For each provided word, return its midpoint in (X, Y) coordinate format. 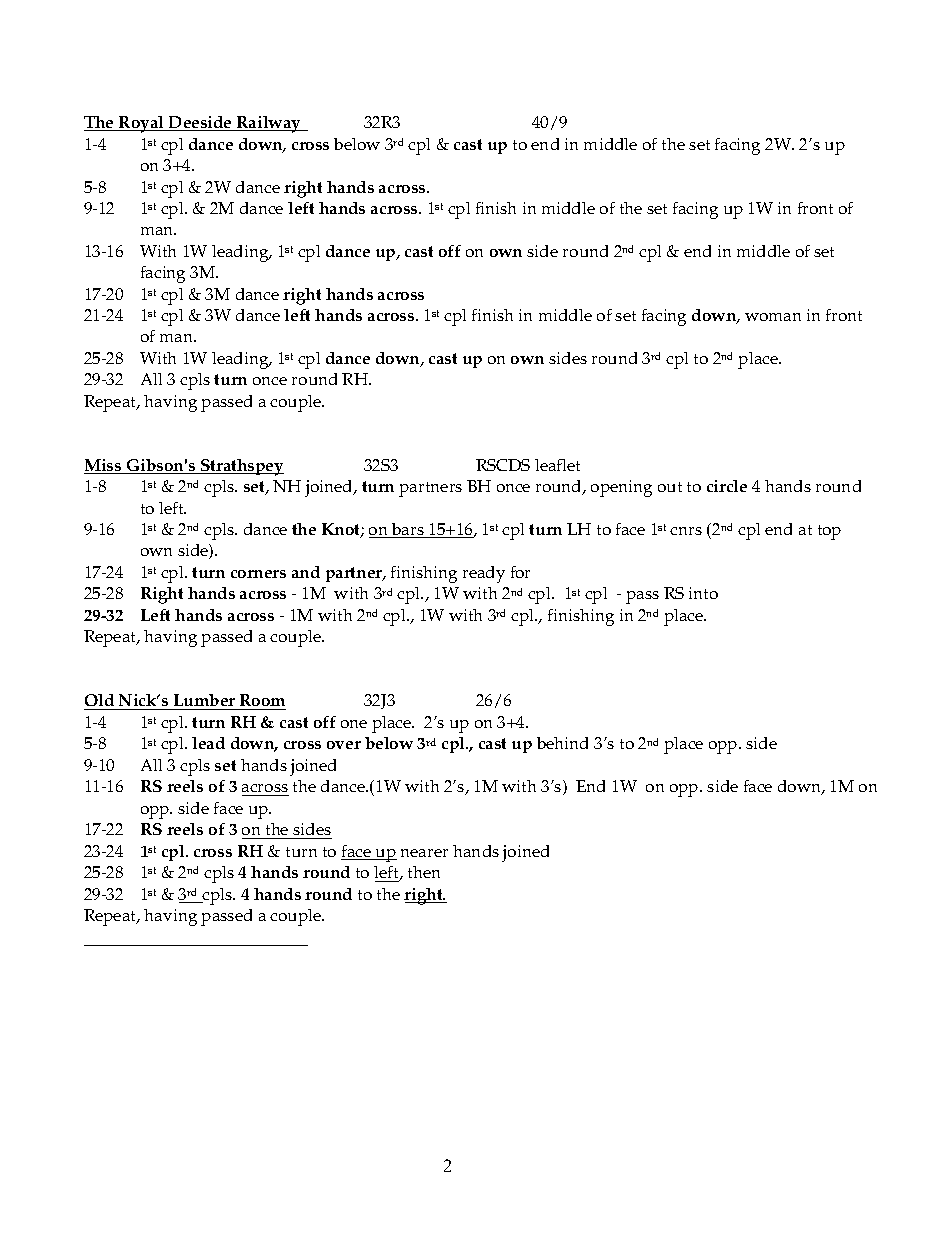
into (703, 593)
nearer (424, 853)
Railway (269, 124)
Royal (141, 124)
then (424, 872)
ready (484, 574)
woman (773, 317)
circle (727, 486)
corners (258, 574)
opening (621, 488)
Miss (104, 466)
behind (562, 743)
